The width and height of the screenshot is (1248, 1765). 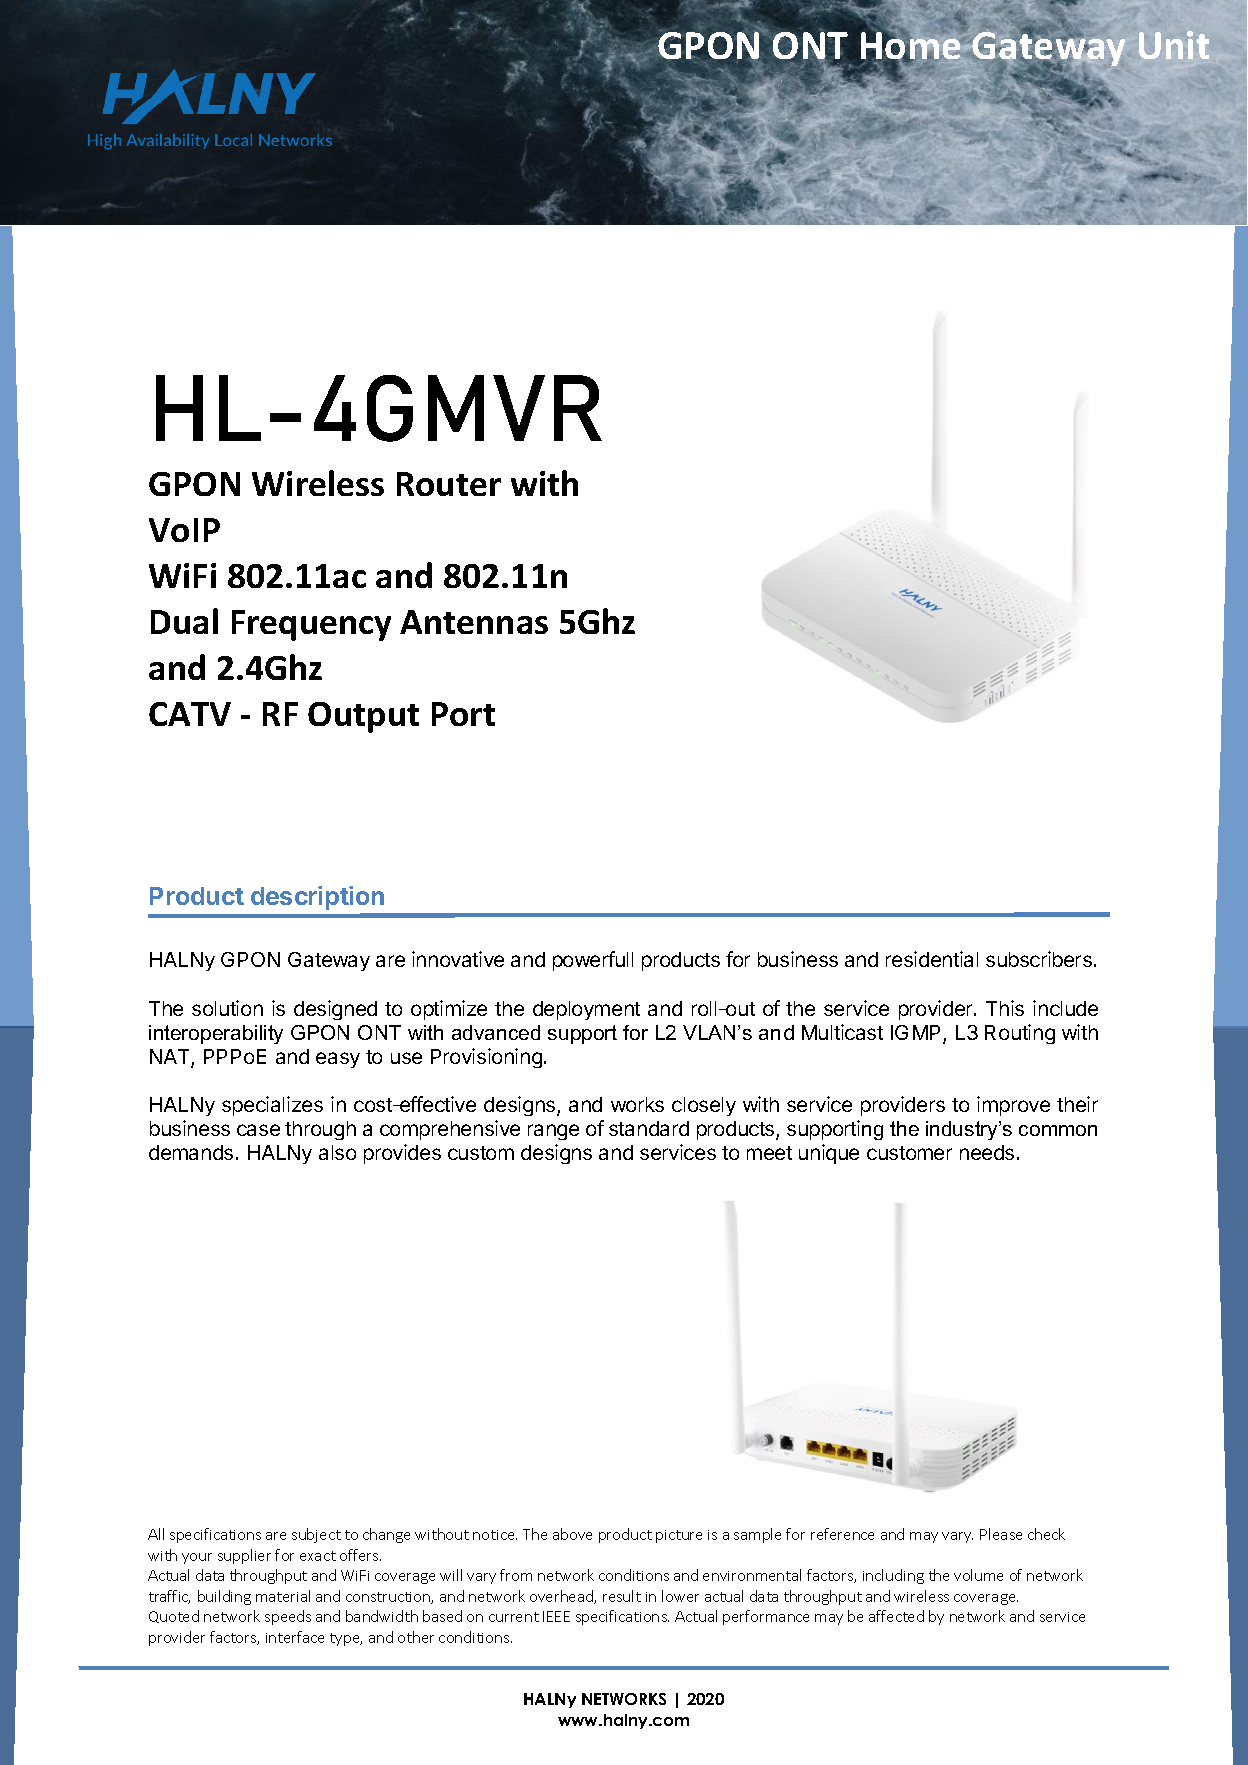 What do you see at coordinates (593, 961) in the screenshot?
I see `powerfull` at bounding box center [593, 961].
